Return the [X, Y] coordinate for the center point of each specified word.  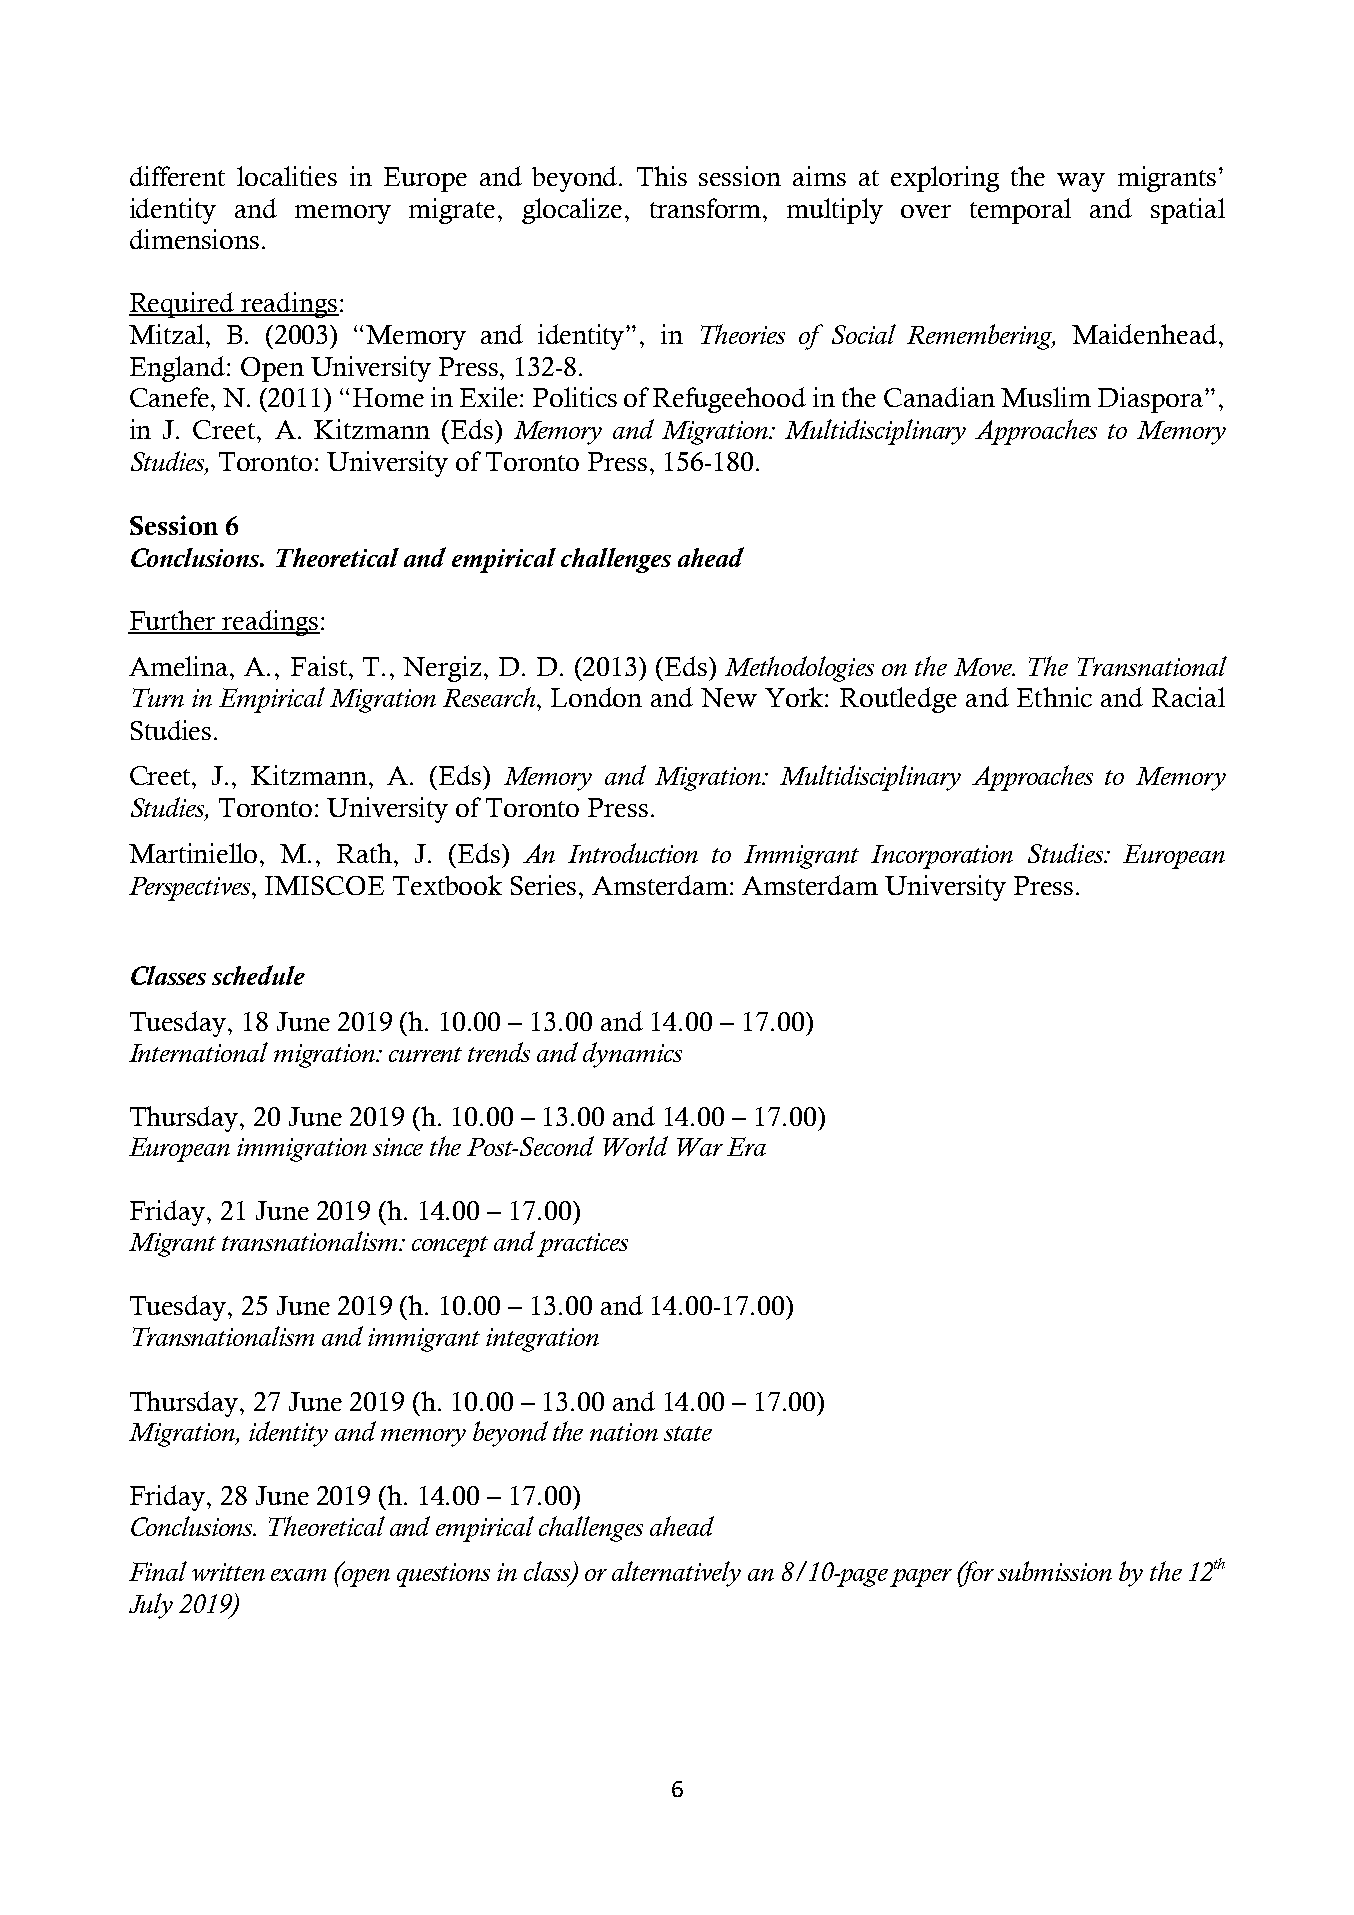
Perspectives [191, 889]
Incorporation [942, 857]
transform [705, 208]
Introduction [633, 853]
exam [298, 1575]
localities [287, 176]
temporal [1020, 211]
